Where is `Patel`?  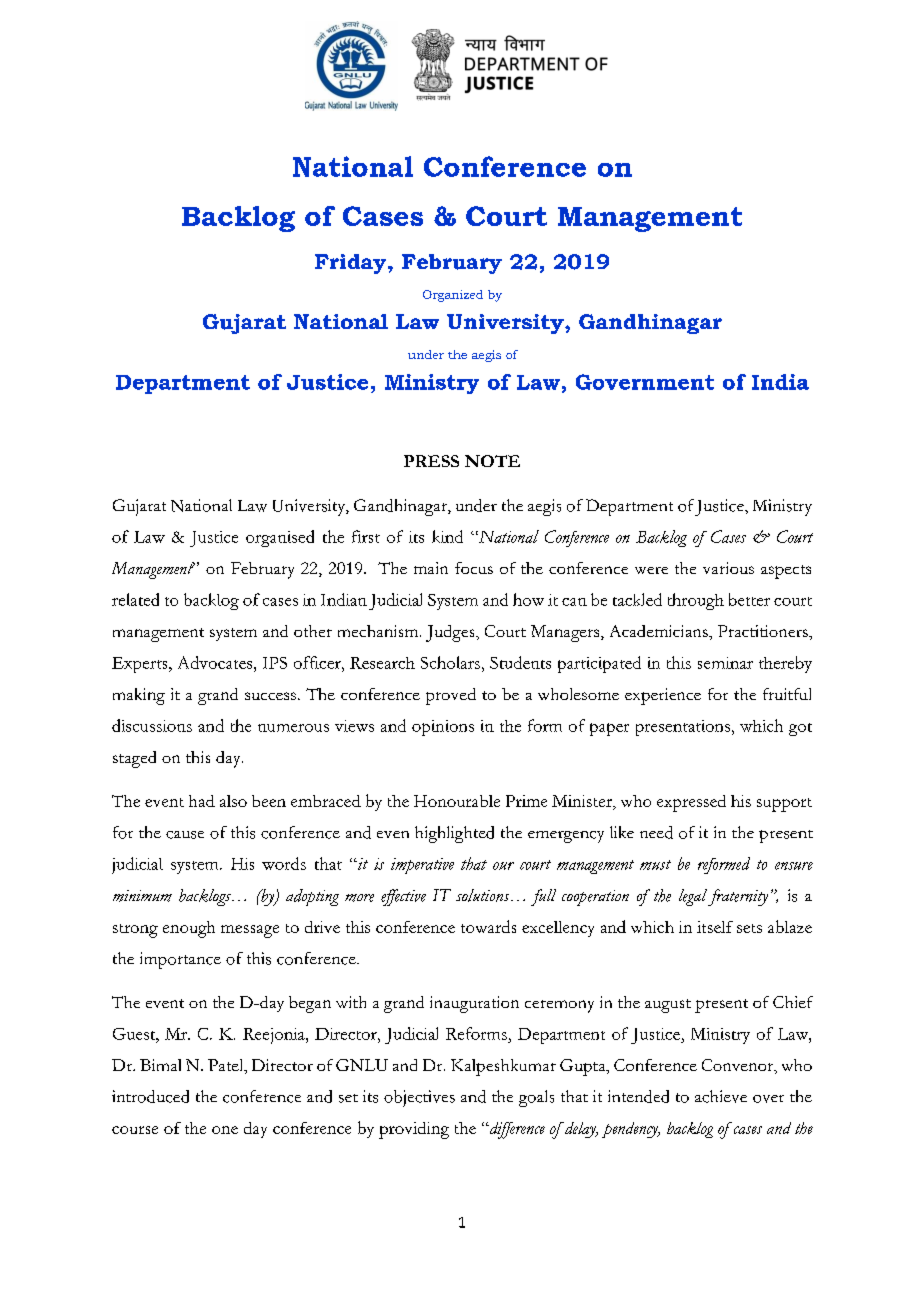
Patel is located at coordinates (227, 1066).
